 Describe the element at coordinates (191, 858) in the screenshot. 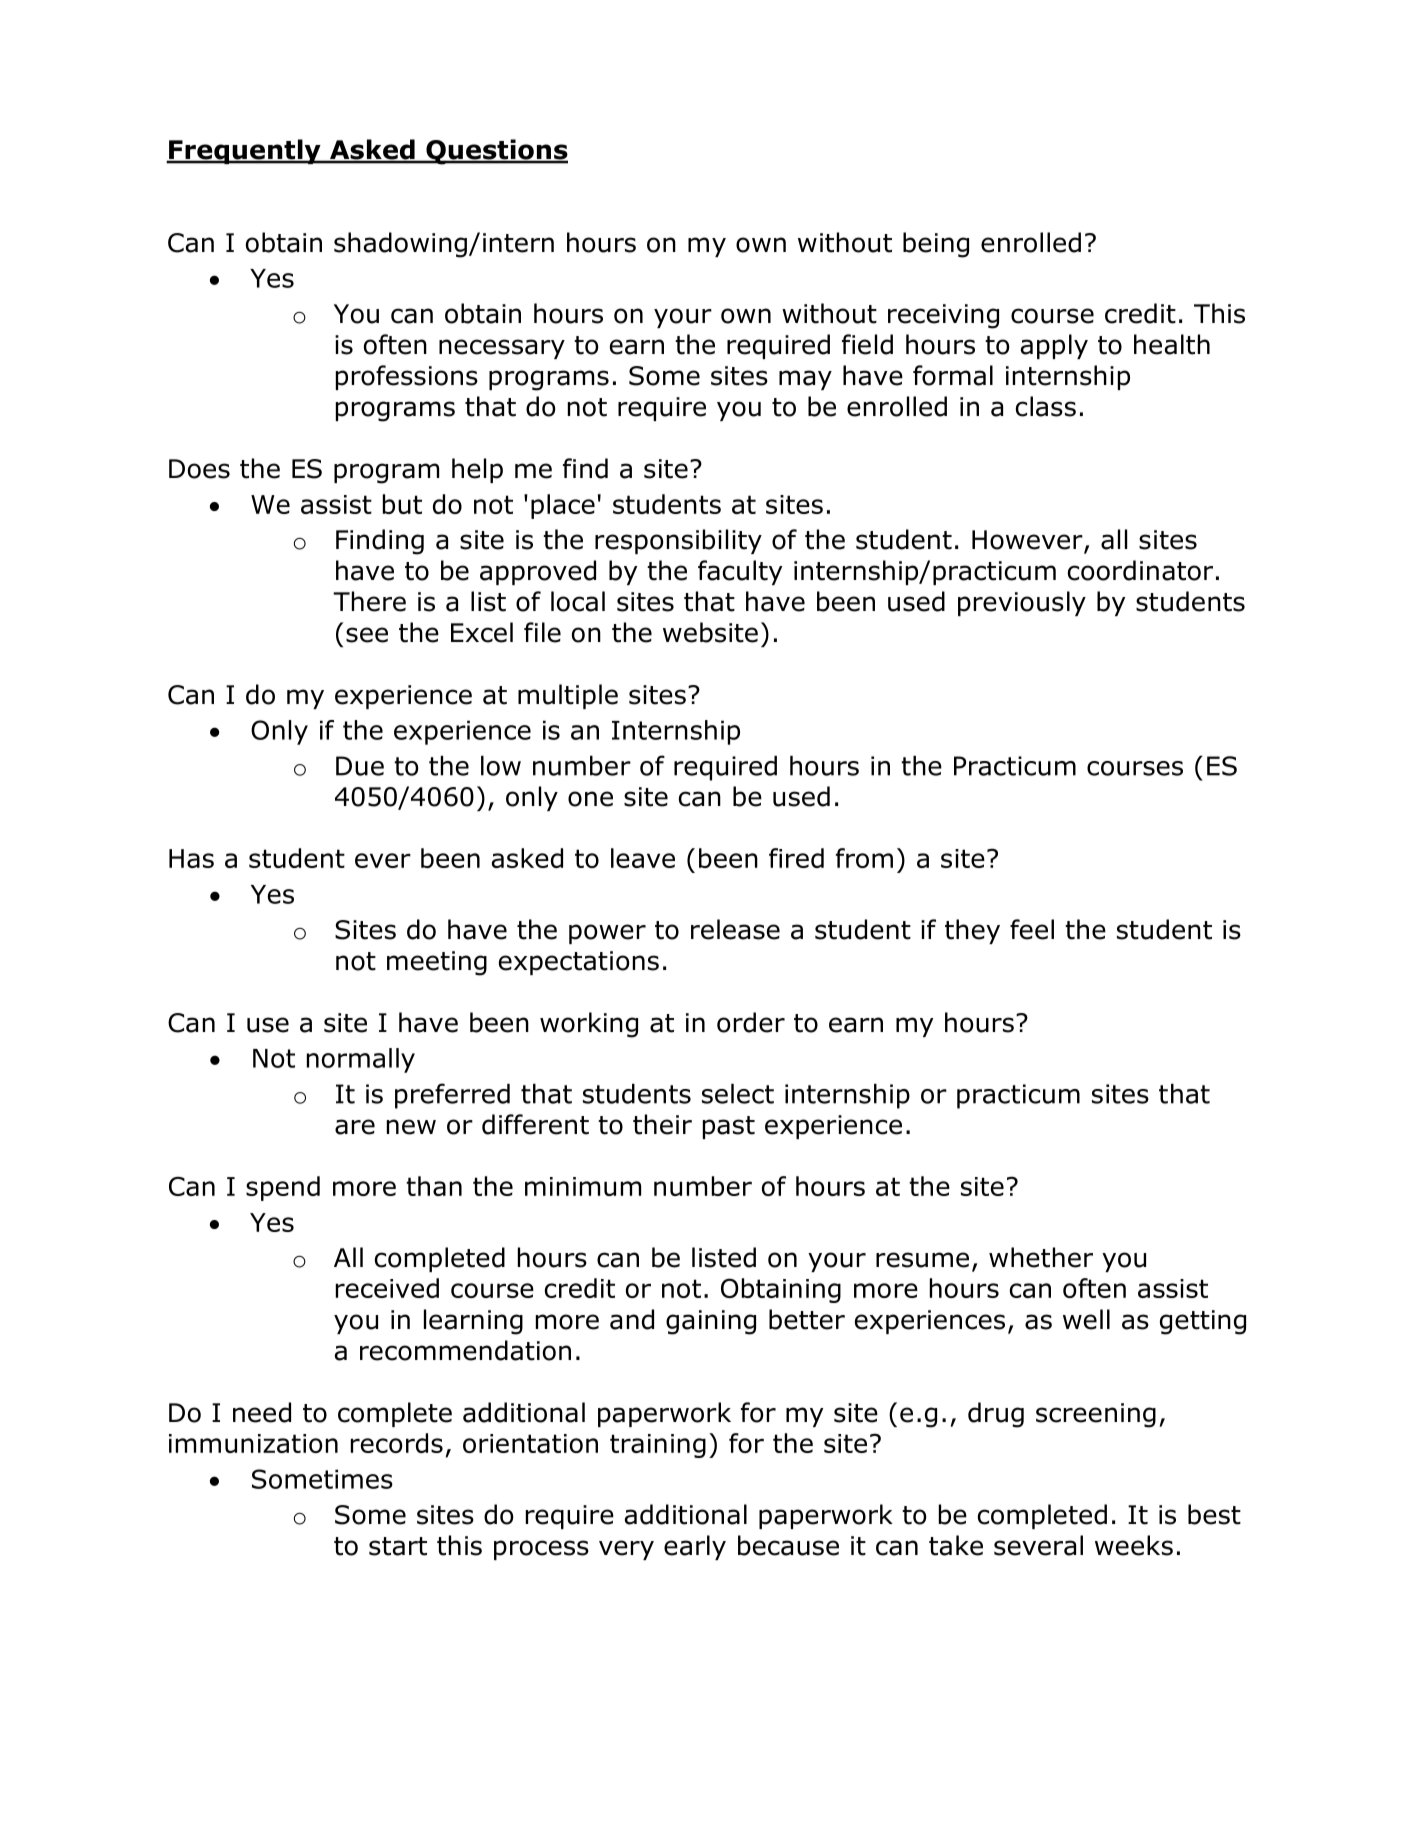

I see `Has` at that location.
